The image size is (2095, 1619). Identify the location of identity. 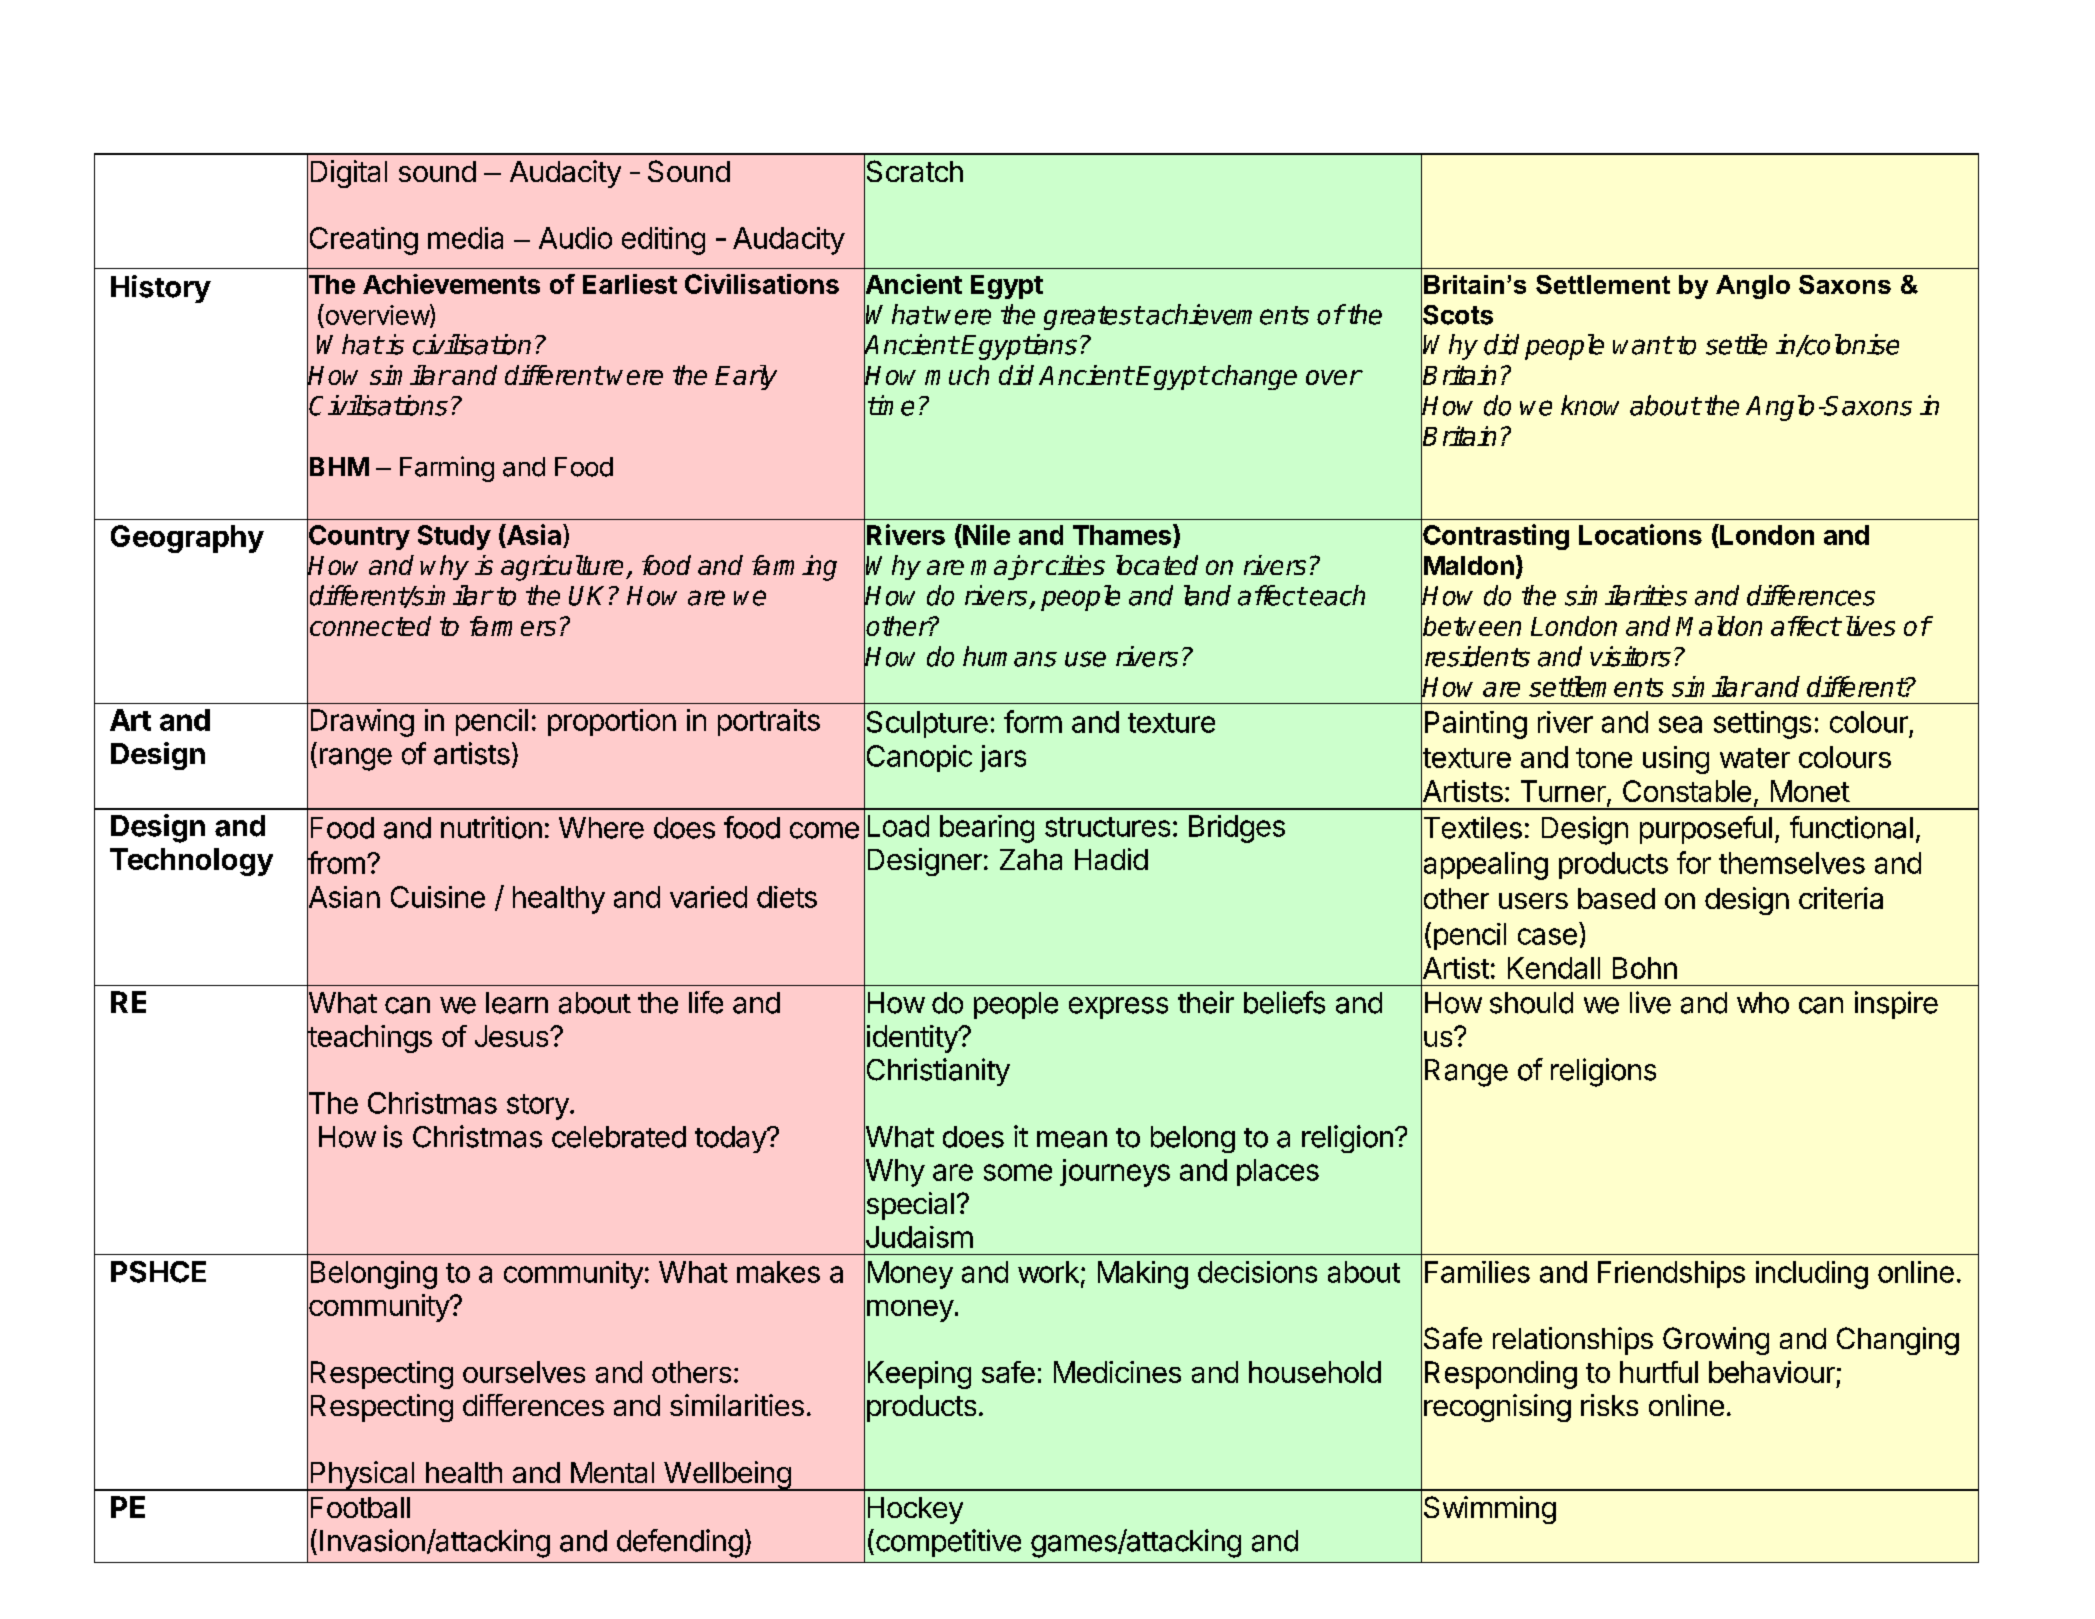
(913, 1039).
